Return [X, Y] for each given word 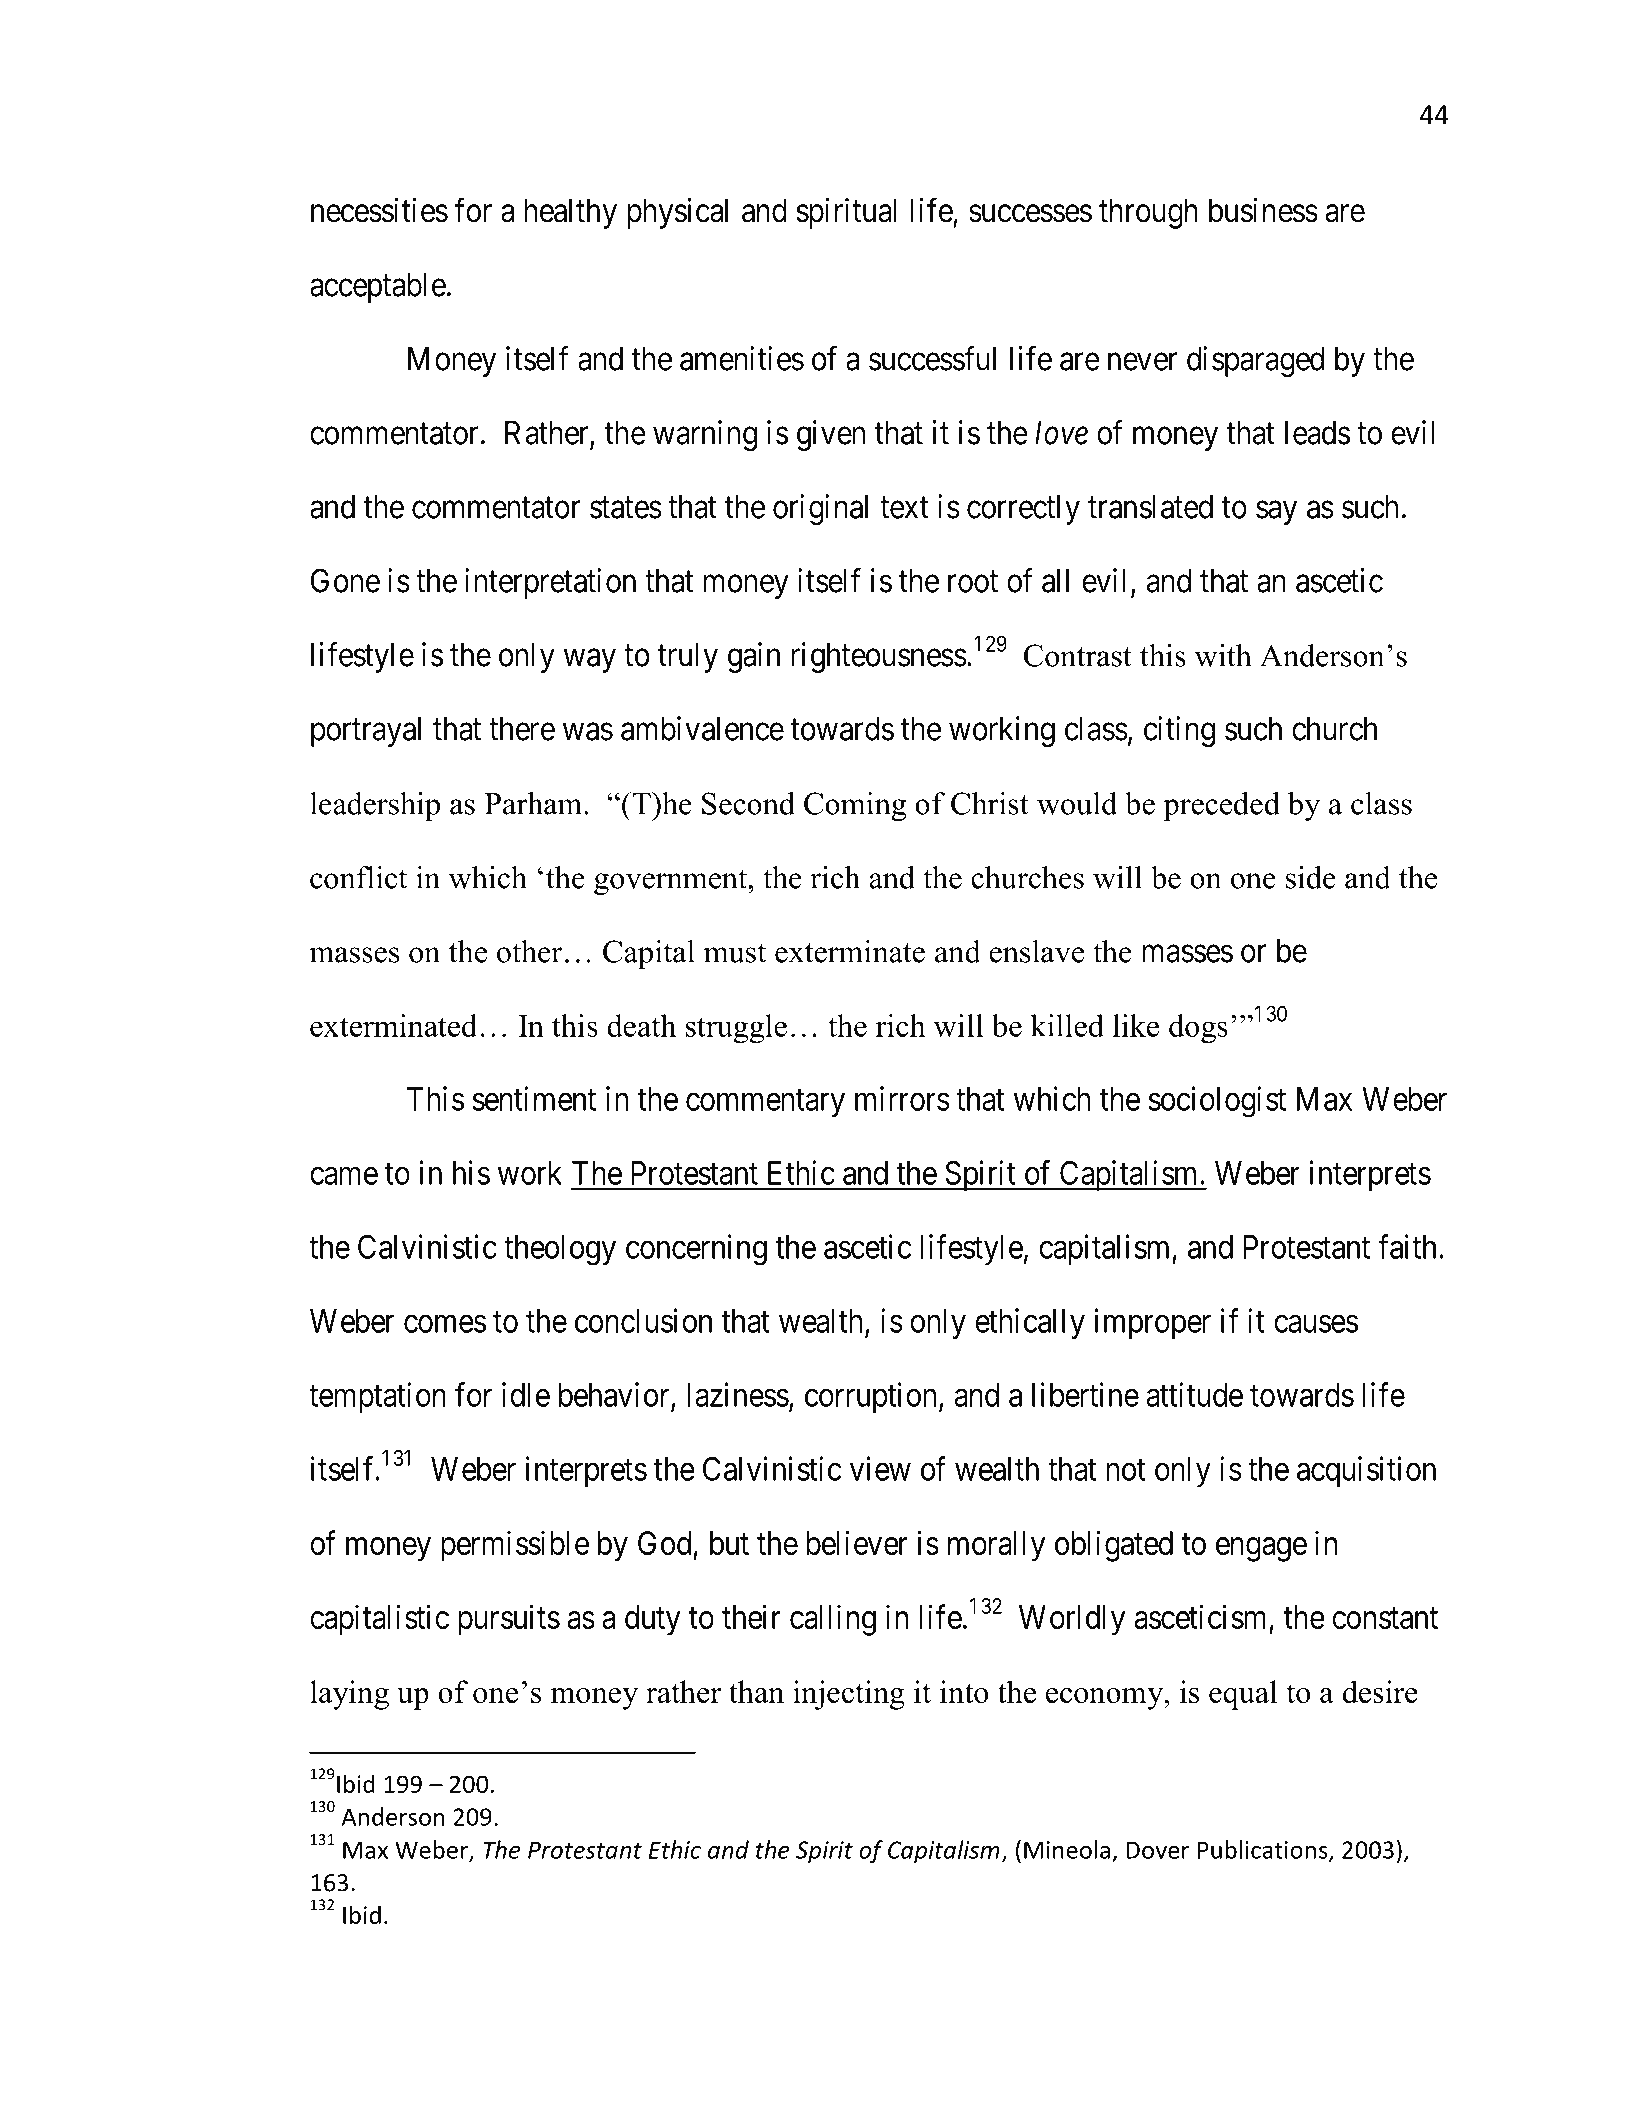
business [1263, 210]
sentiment [534, 1098]
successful [932, 358]
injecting [849, 1695]
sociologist [1217, 1102]
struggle [736, 1028]
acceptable [378, 288]
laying [349, 1695]
